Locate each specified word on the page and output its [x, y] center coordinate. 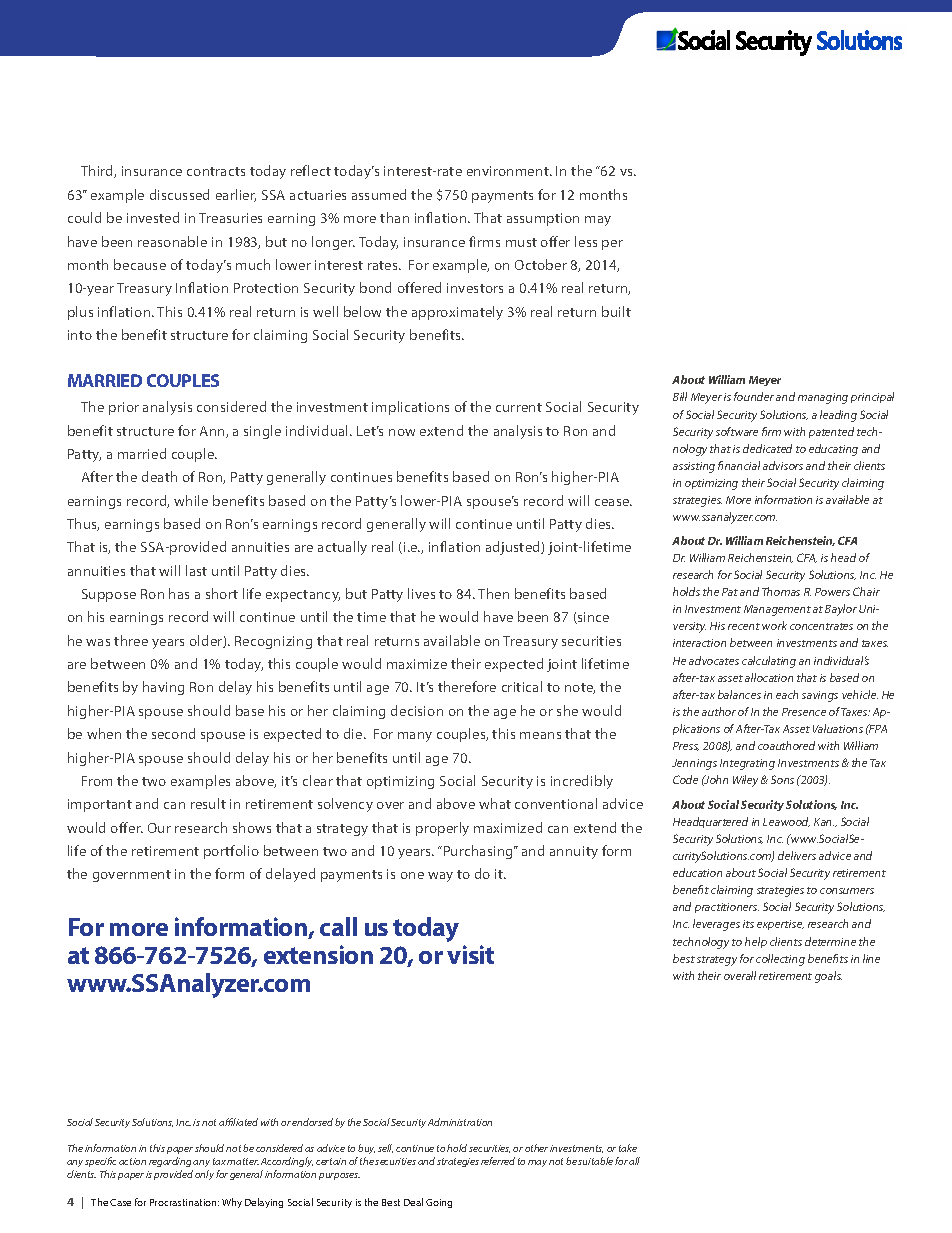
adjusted [514, 548]
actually [342, 548]
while [191, 500]
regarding [170, 1162]
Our [159, 828]
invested [153, 217]
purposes [339, 1176]
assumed [379, 194]
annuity [574, 852]
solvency [345, 805]
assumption [543, 219]
